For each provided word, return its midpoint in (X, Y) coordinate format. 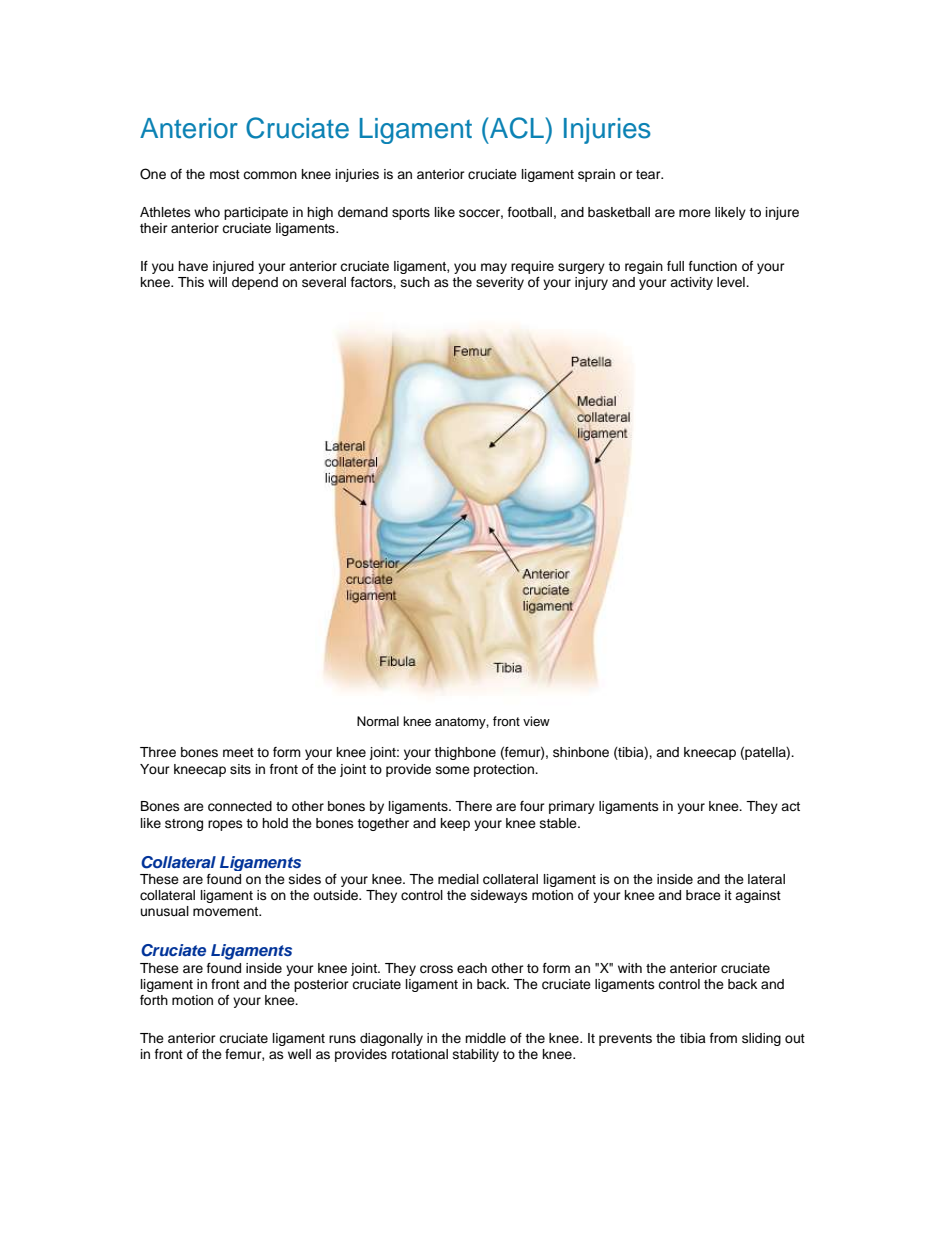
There (473, 806)
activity (691, 283)
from (723, 1038)
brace (703, 895)
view (536, 721)
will (217, 282)
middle (485, 1038)
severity (500, 283)
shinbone (581, 752)
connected (240, 806)
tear (649, 174)
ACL (517, 128)
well (299, 1054)
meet (238, 752)
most (225, 174)
